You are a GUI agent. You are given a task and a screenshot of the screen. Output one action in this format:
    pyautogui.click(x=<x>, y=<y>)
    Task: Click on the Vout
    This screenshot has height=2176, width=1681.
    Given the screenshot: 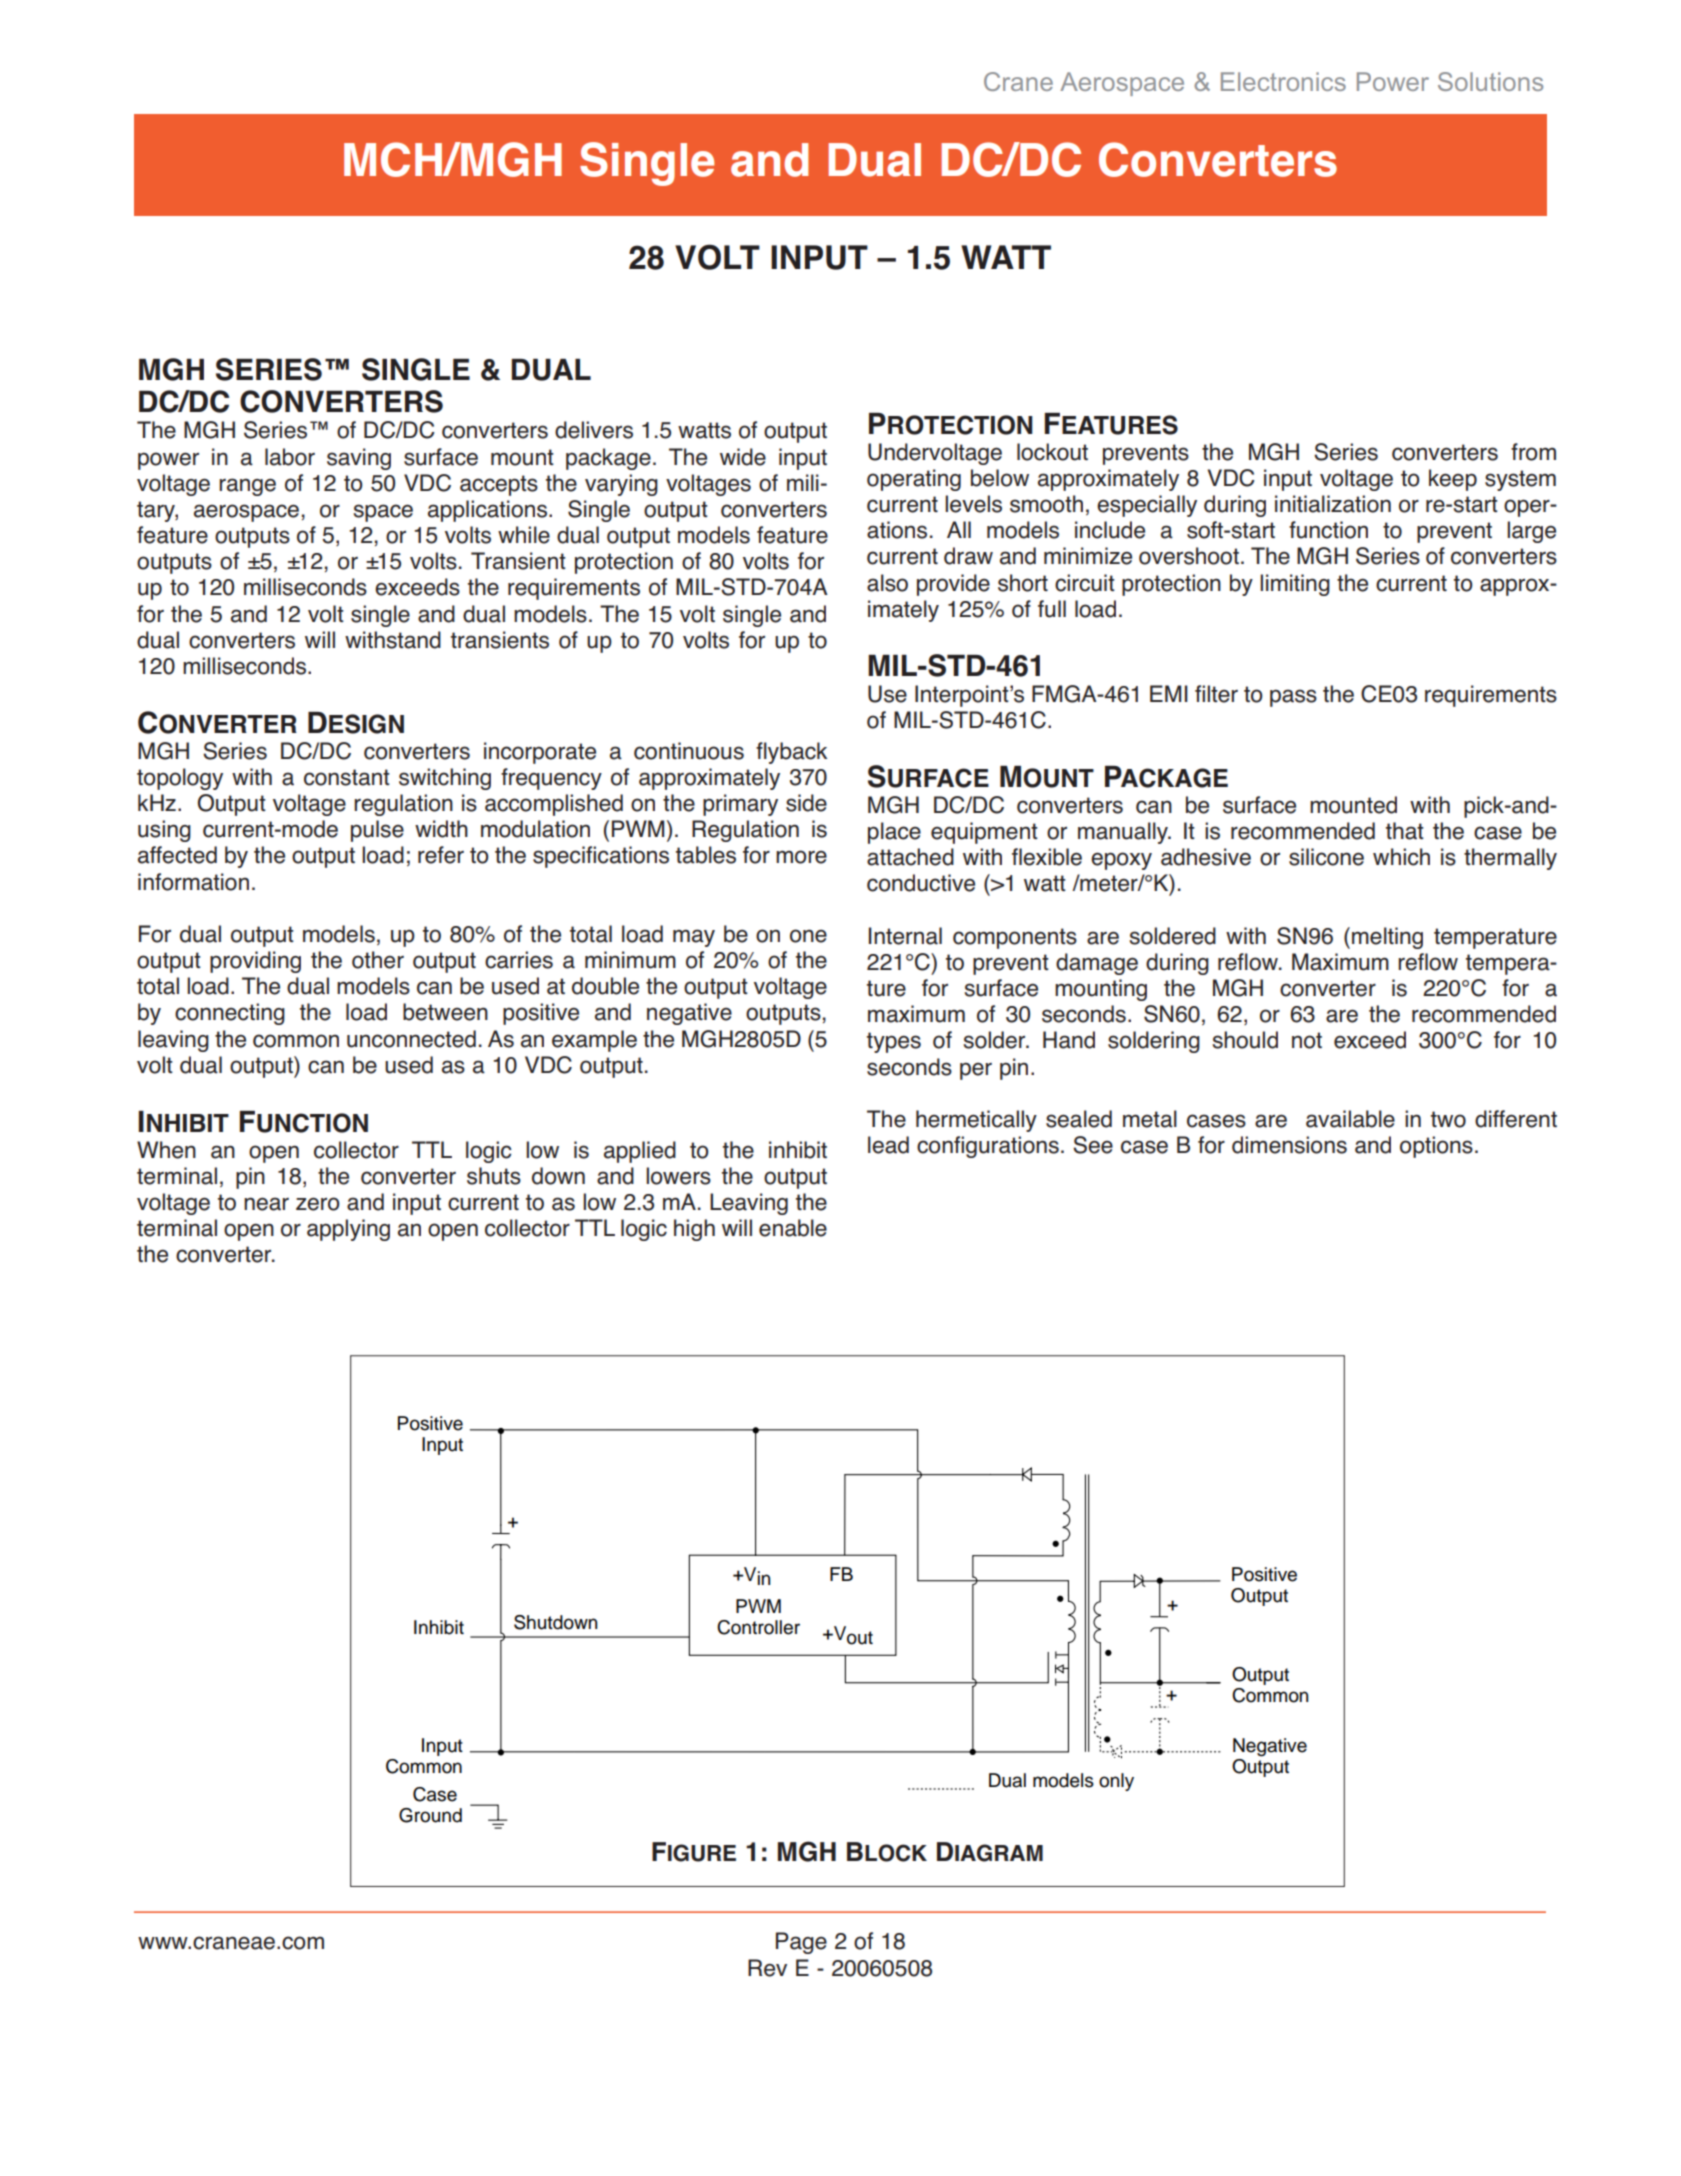 What is the action you would take?
    pyautogui.click(x=852, y=1635)
